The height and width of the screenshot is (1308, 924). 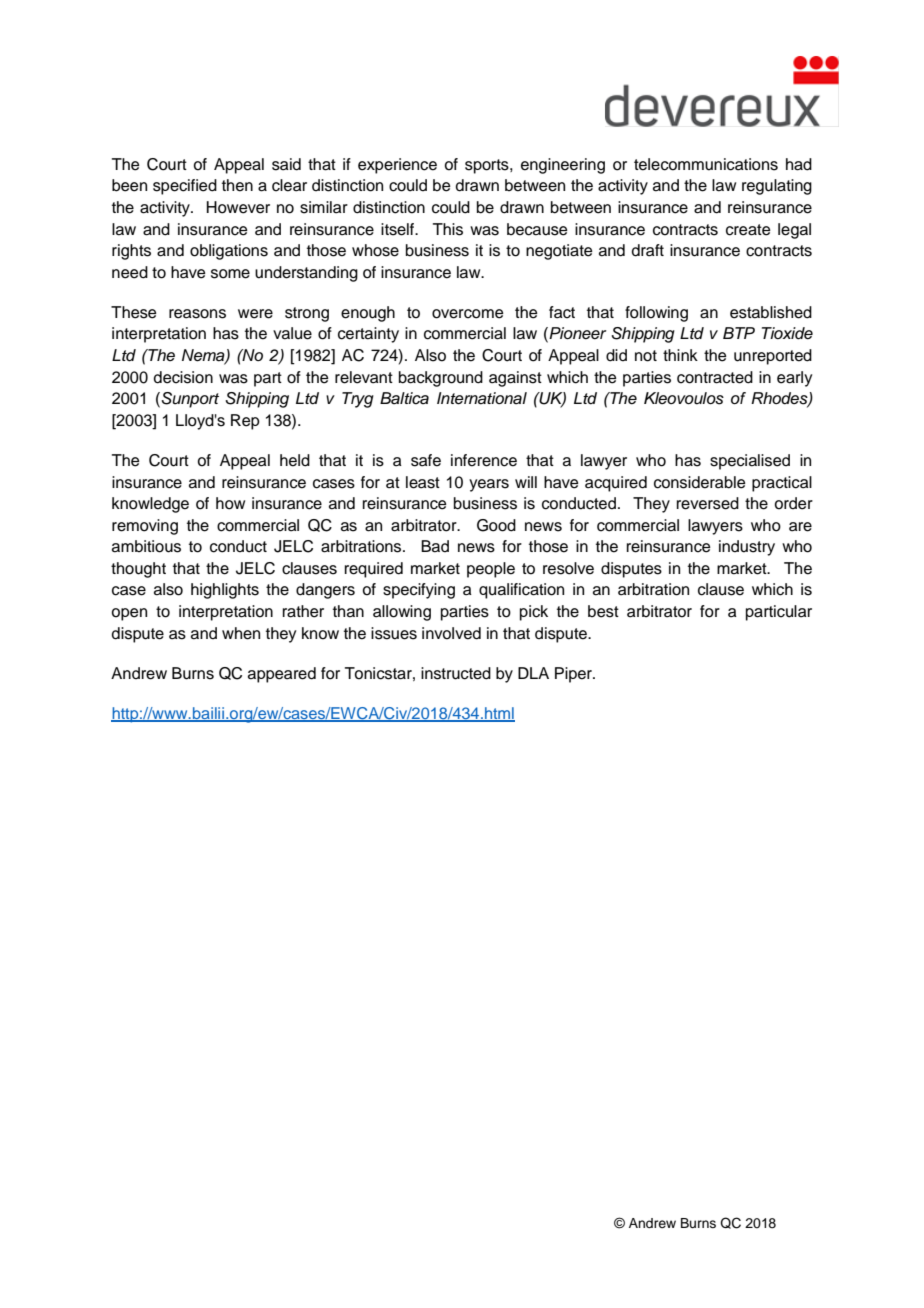 What do you see at coordinates (706, 164) in the screenshot?
I see `telecommunications` at bounding box center [706, 164].
